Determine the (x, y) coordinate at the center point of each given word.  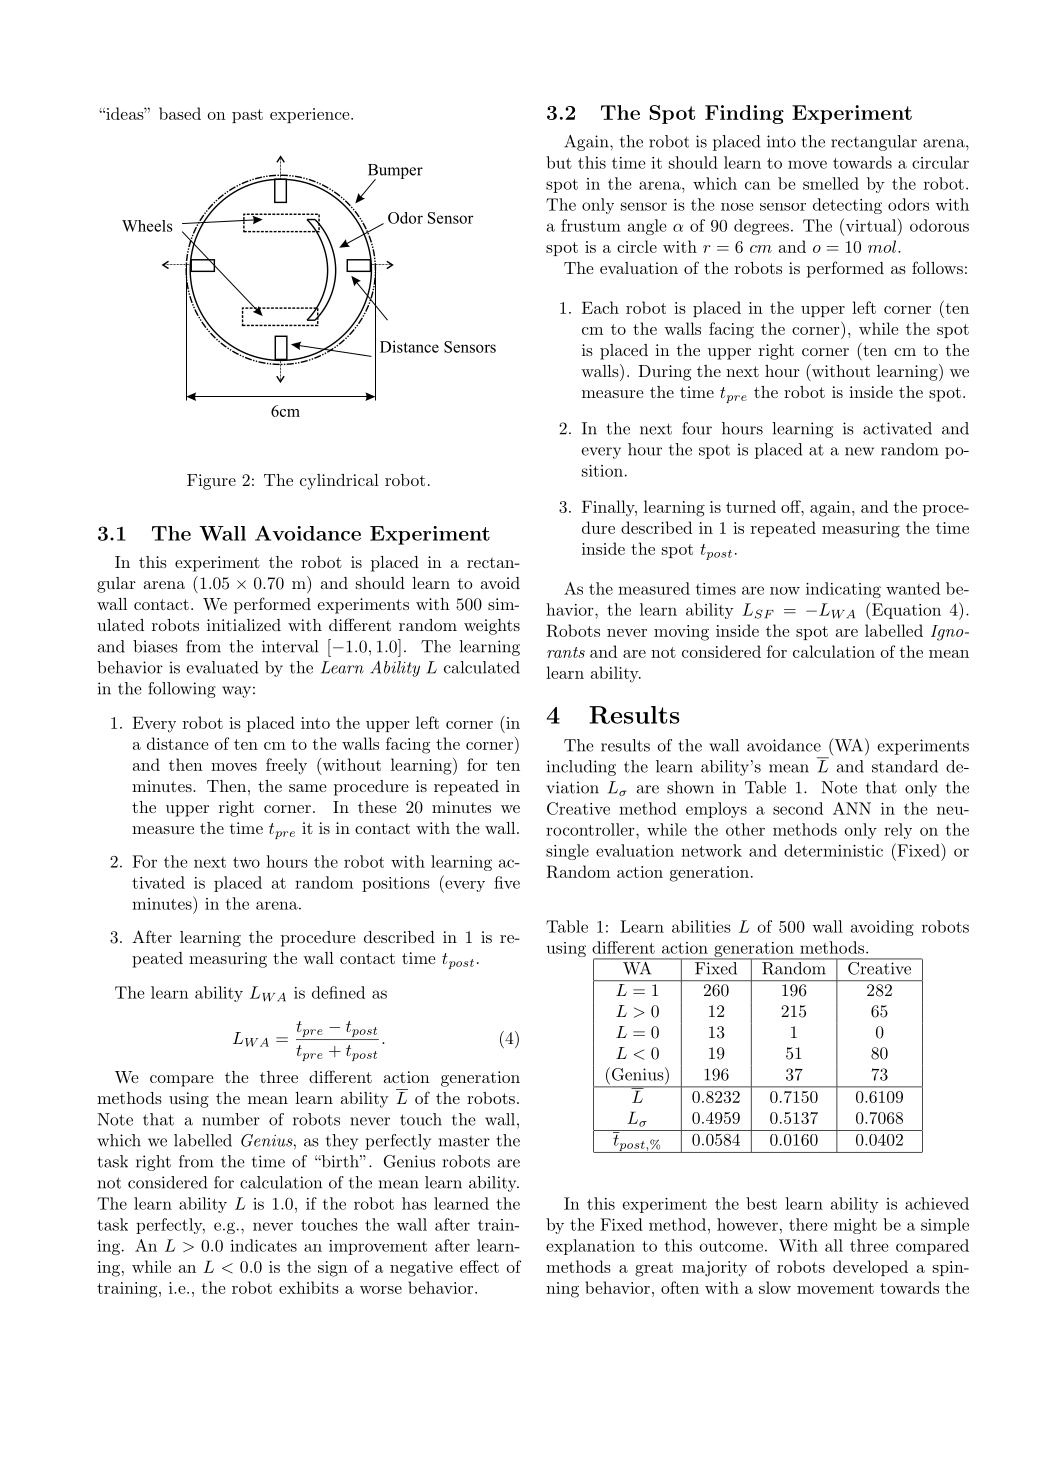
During (664, 373)
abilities (701, 926)
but (559, 162)
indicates (263, 1245)
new (859, 451)
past (247, 116)
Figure (211, 482)
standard (905, 766)
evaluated (222, 667)
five (507, 882)
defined (338, 992)
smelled (831, 183)
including (581, 768)
